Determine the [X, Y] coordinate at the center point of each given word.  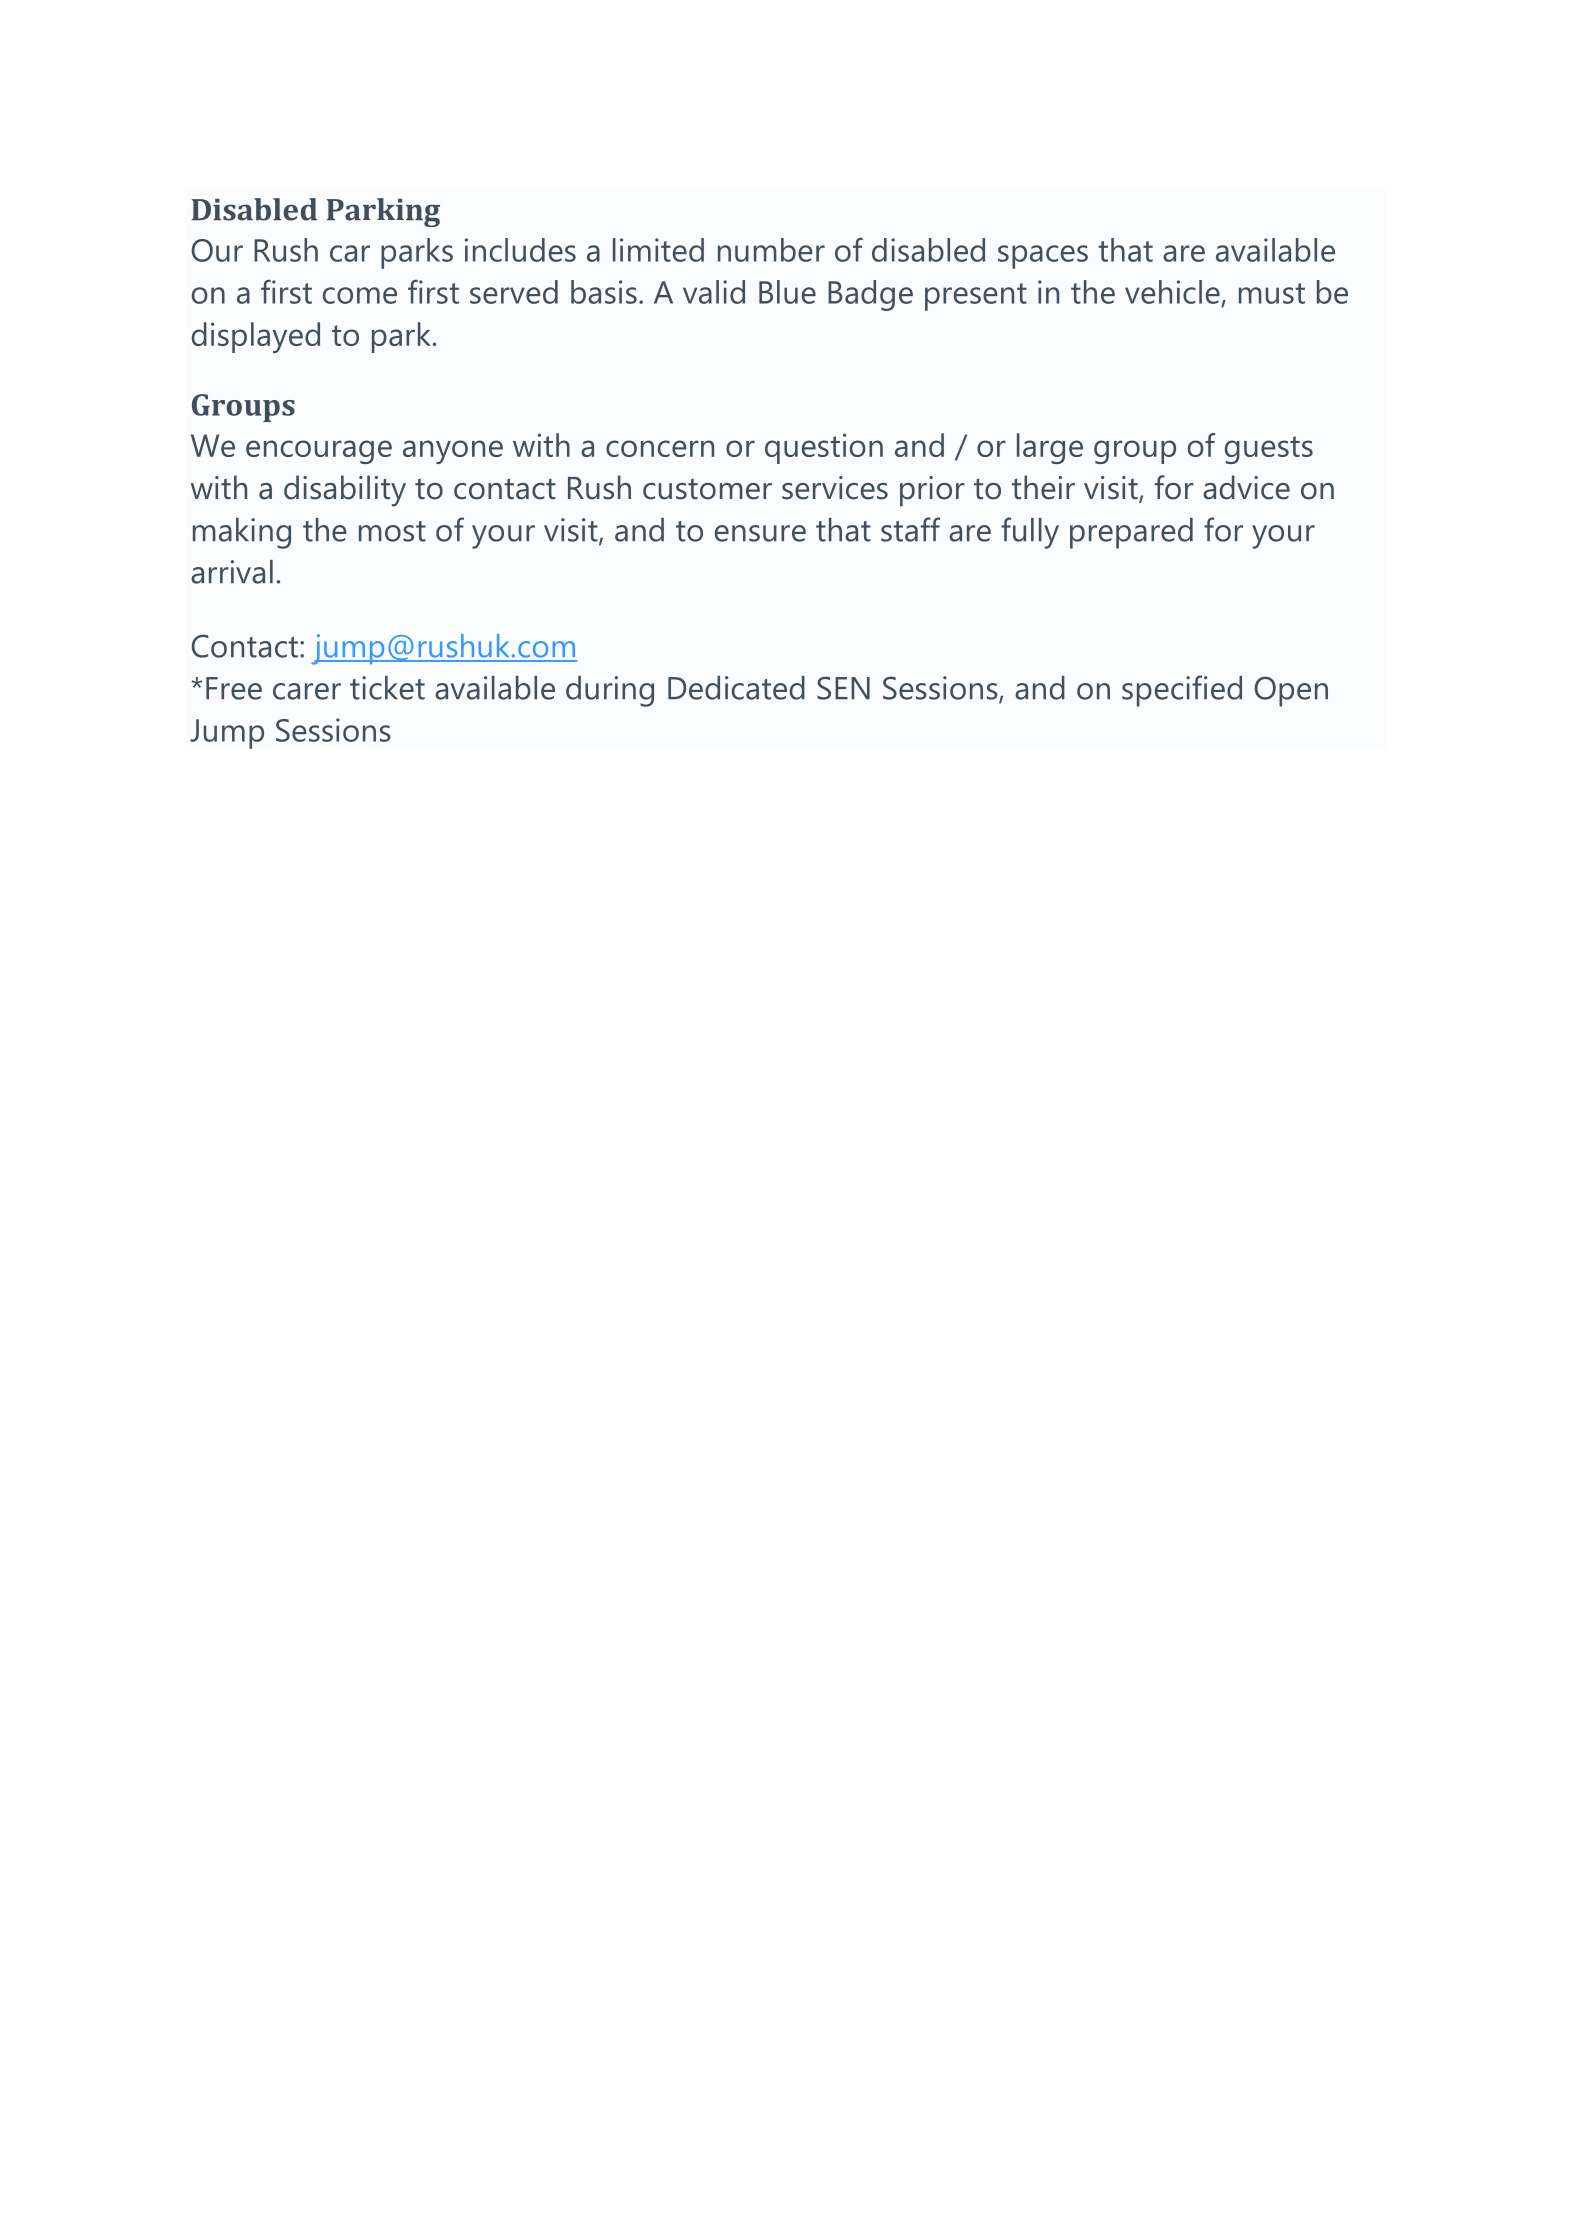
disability [345, 491]
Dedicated [736, 688]
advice [1246, 487]
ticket [387, 688]
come [360, 295]
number [771, 250]
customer [707, 489]
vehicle [1172, 292]
